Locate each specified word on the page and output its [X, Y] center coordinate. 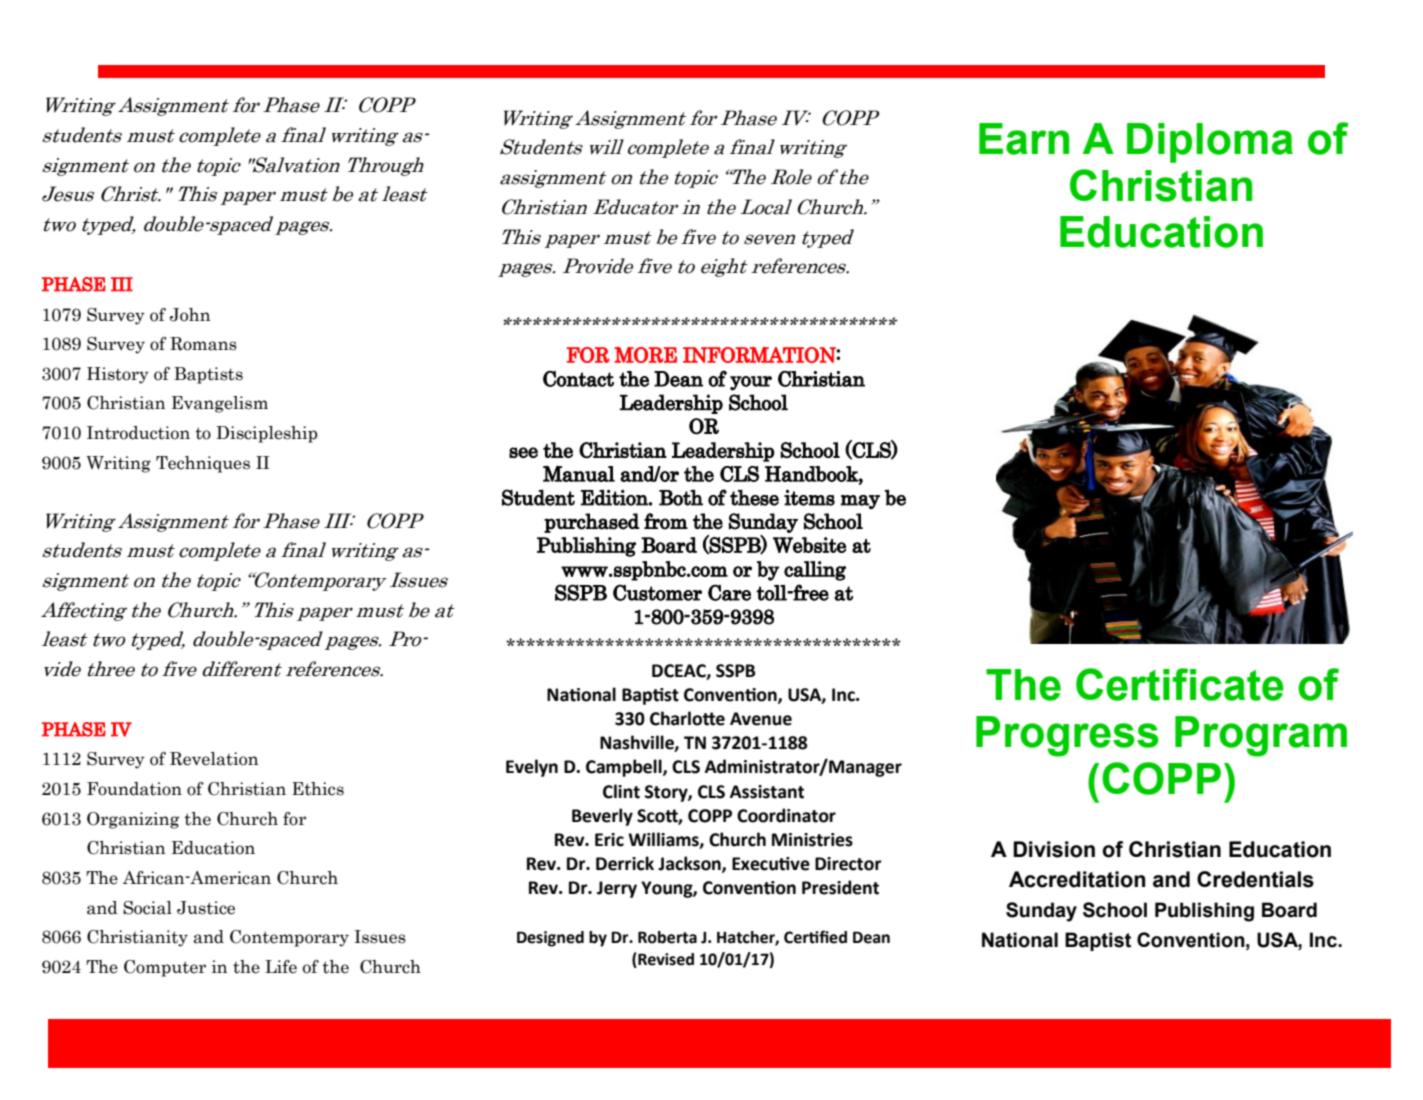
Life [281, 967]
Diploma [1210, 143]
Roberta [667, 937]
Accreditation [1077, 879]
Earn [1024, 139]
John [190, 315]
